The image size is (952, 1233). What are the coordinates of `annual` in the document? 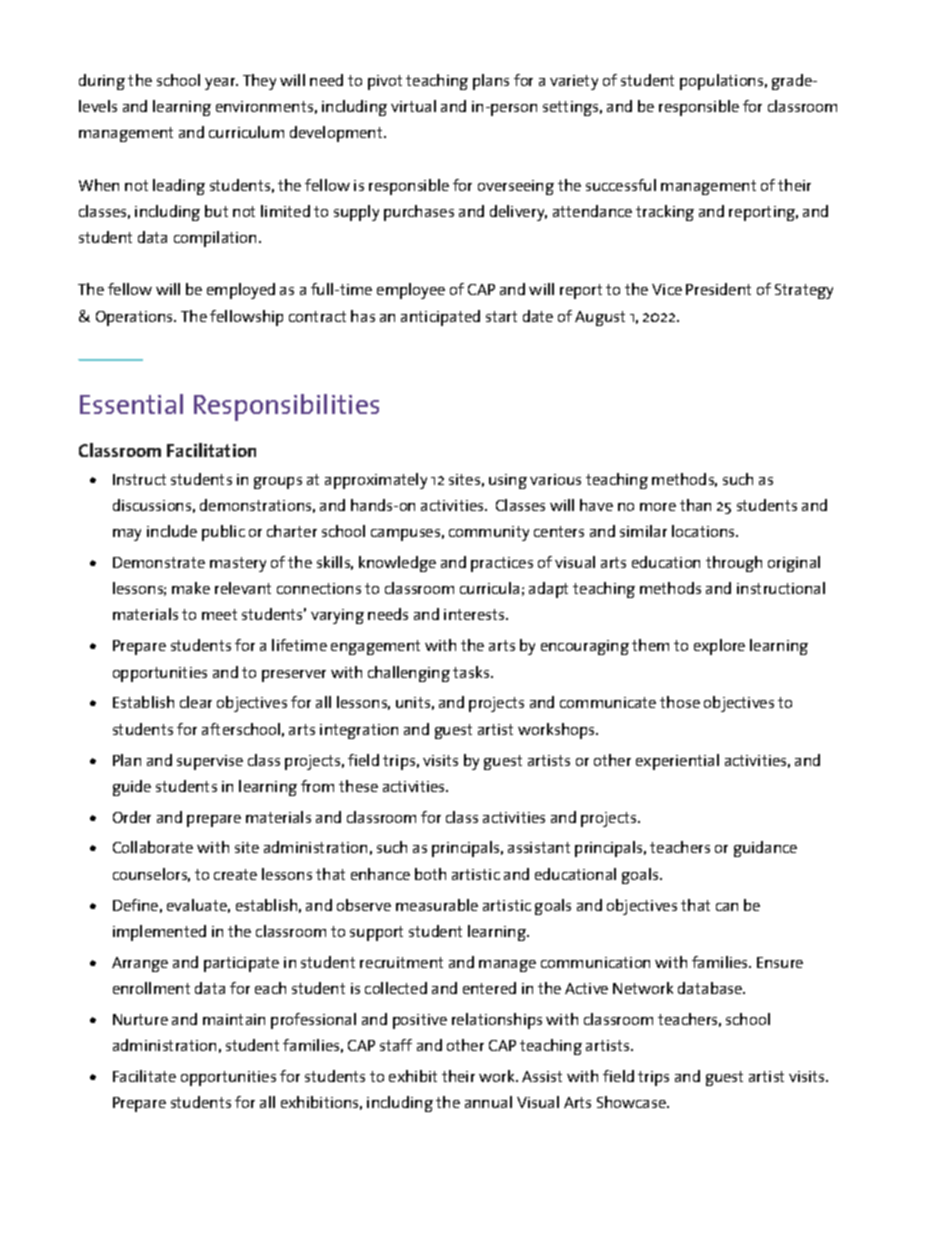 It's located at (488, 1102).
